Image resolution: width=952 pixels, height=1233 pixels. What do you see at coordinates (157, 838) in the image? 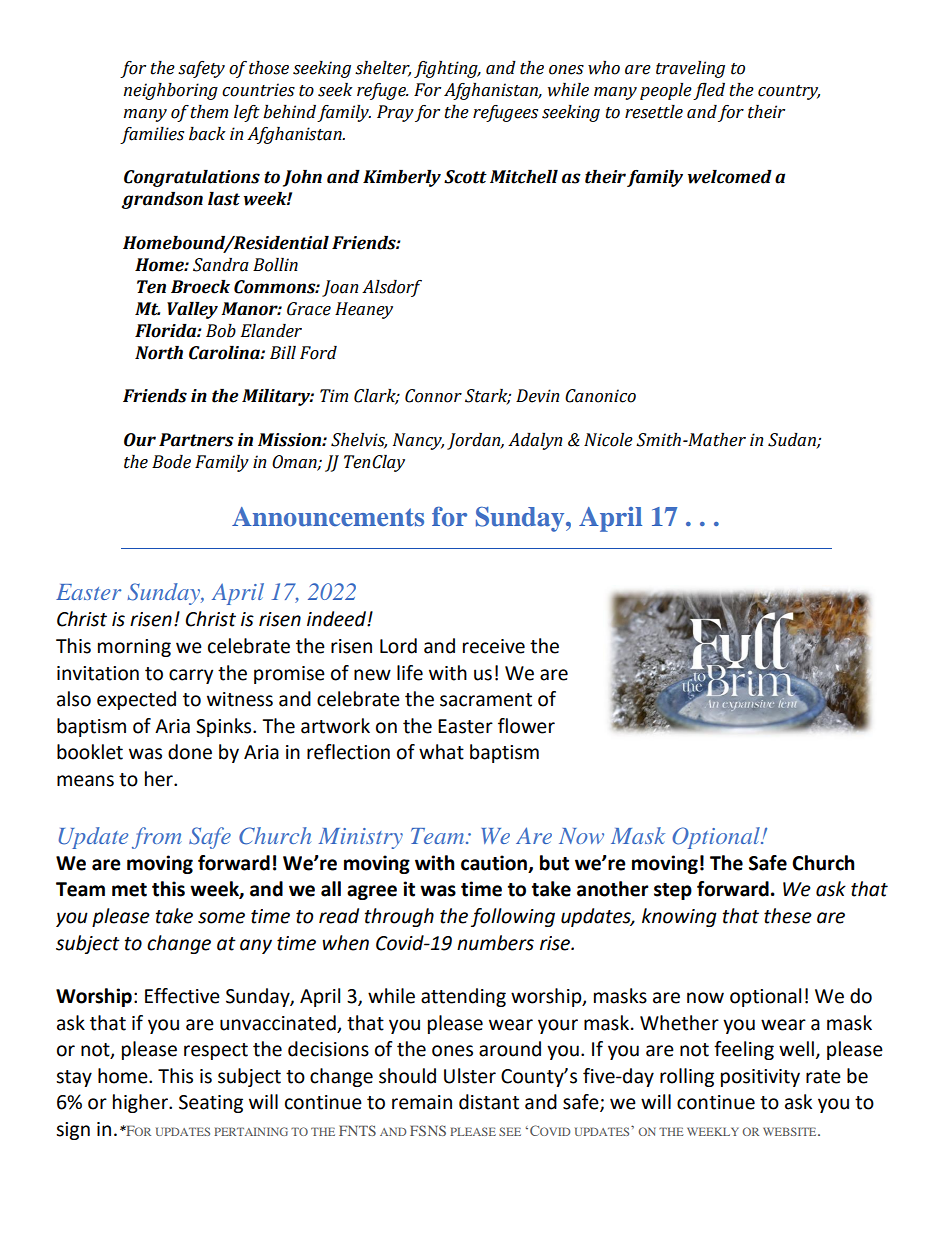
I see `from` at bounding box center [157, 838].
